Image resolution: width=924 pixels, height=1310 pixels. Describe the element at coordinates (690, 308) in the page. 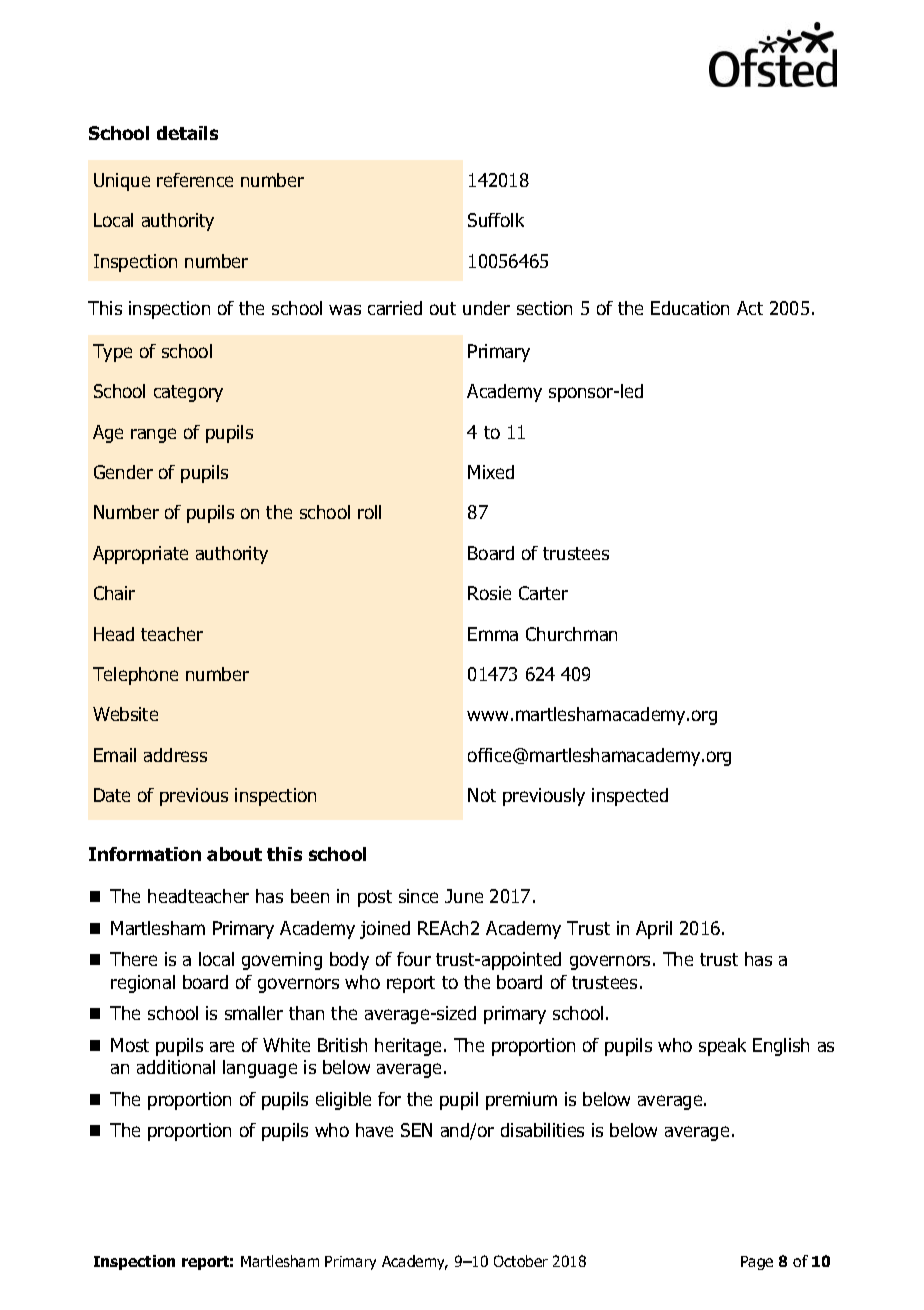

I see `Education` at that location.
